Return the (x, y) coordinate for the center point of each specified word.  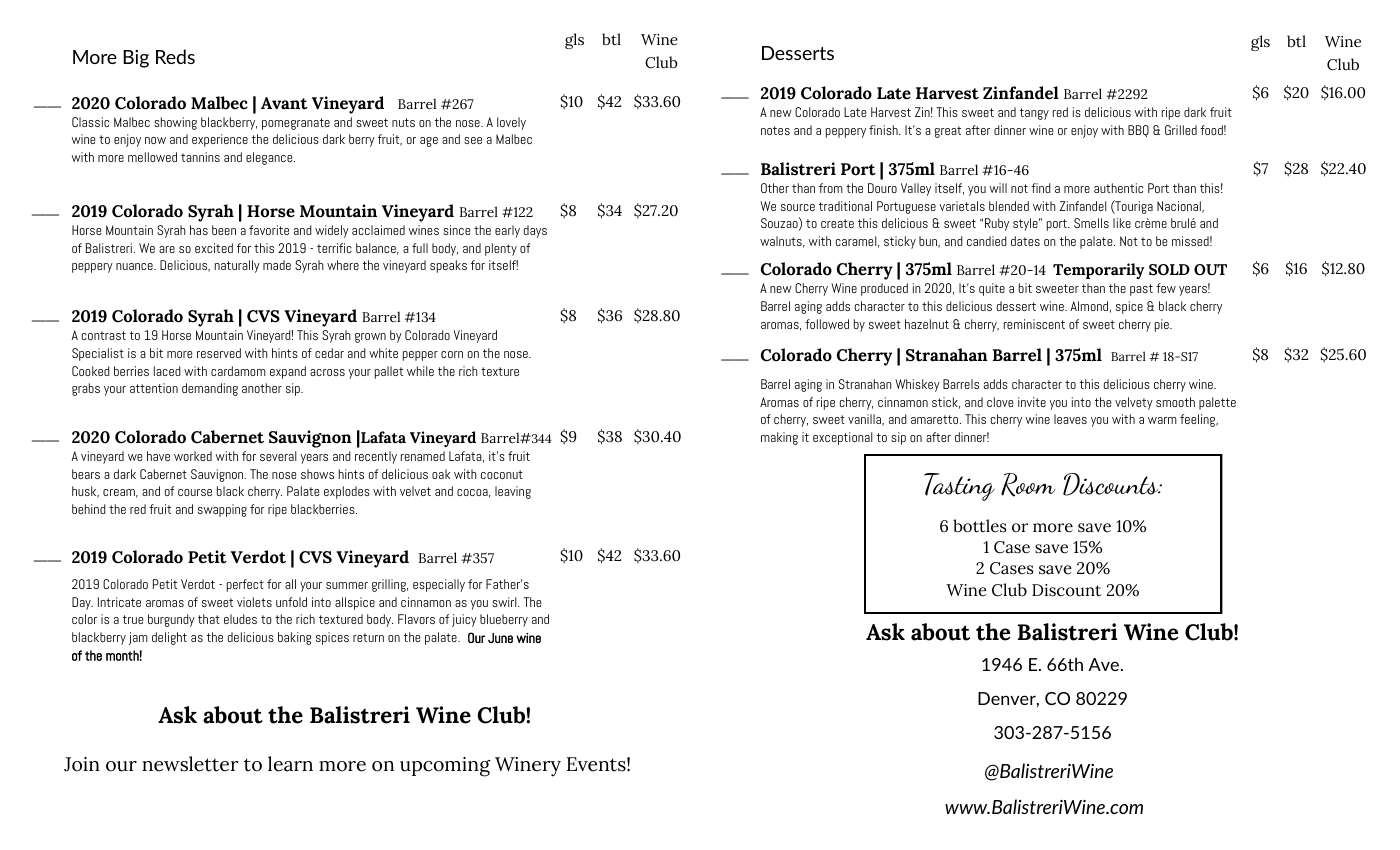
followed (827, 324)
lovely (511, 123)
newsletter (190, 764)
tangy (1034, 114)
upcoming (445, 767)
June (500, 638)
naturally (237, 266)
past (1141, 290)
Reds (175, 56)
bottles (980, 526)
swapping (222, 510)
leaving (513, 492)
